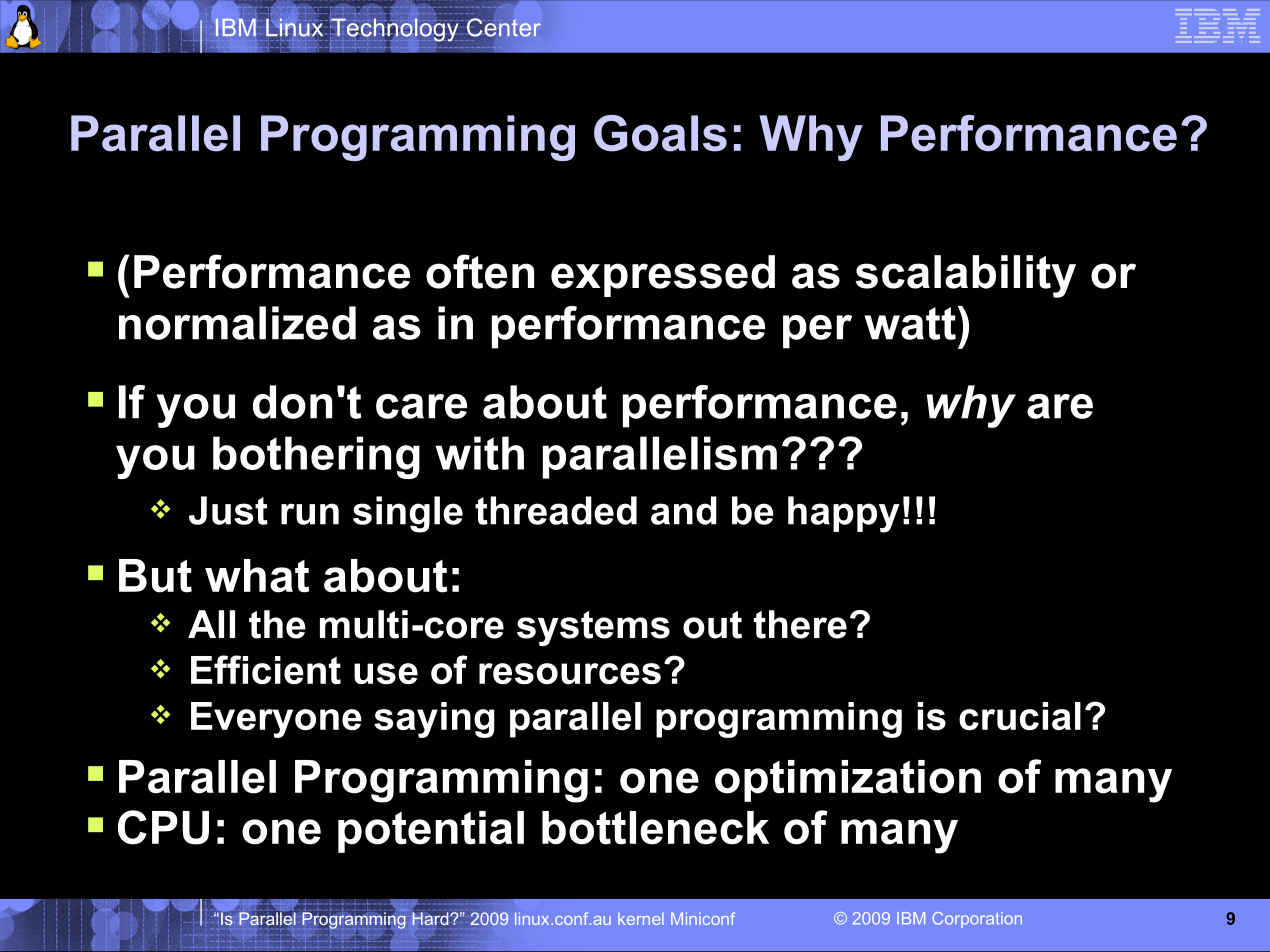  I want to click on scalability, so click(965, 276).
